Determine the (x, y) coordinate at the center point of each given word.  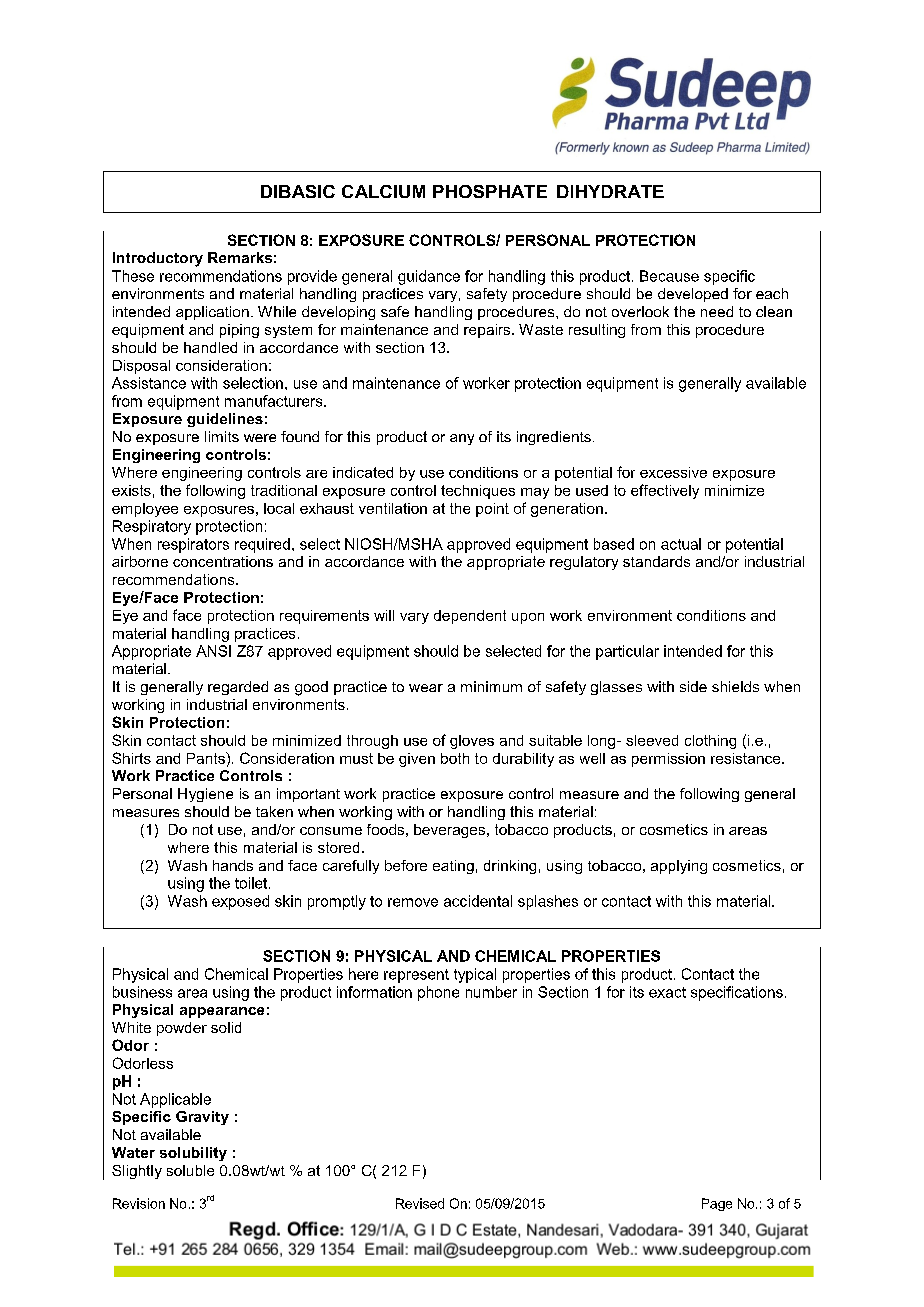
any (462, 439)
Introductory (158, 259)
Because (669, 276)
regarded (238, 688)
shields (735, 686)
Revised (420, 1203)
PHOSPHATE (490, 191)
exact (667, 992)
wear (426, 688)
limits (222, 436)
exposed (240, 902)
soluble (190, 1170)
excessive (673, 472)
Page (717, 1204)
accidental (478, 901)
